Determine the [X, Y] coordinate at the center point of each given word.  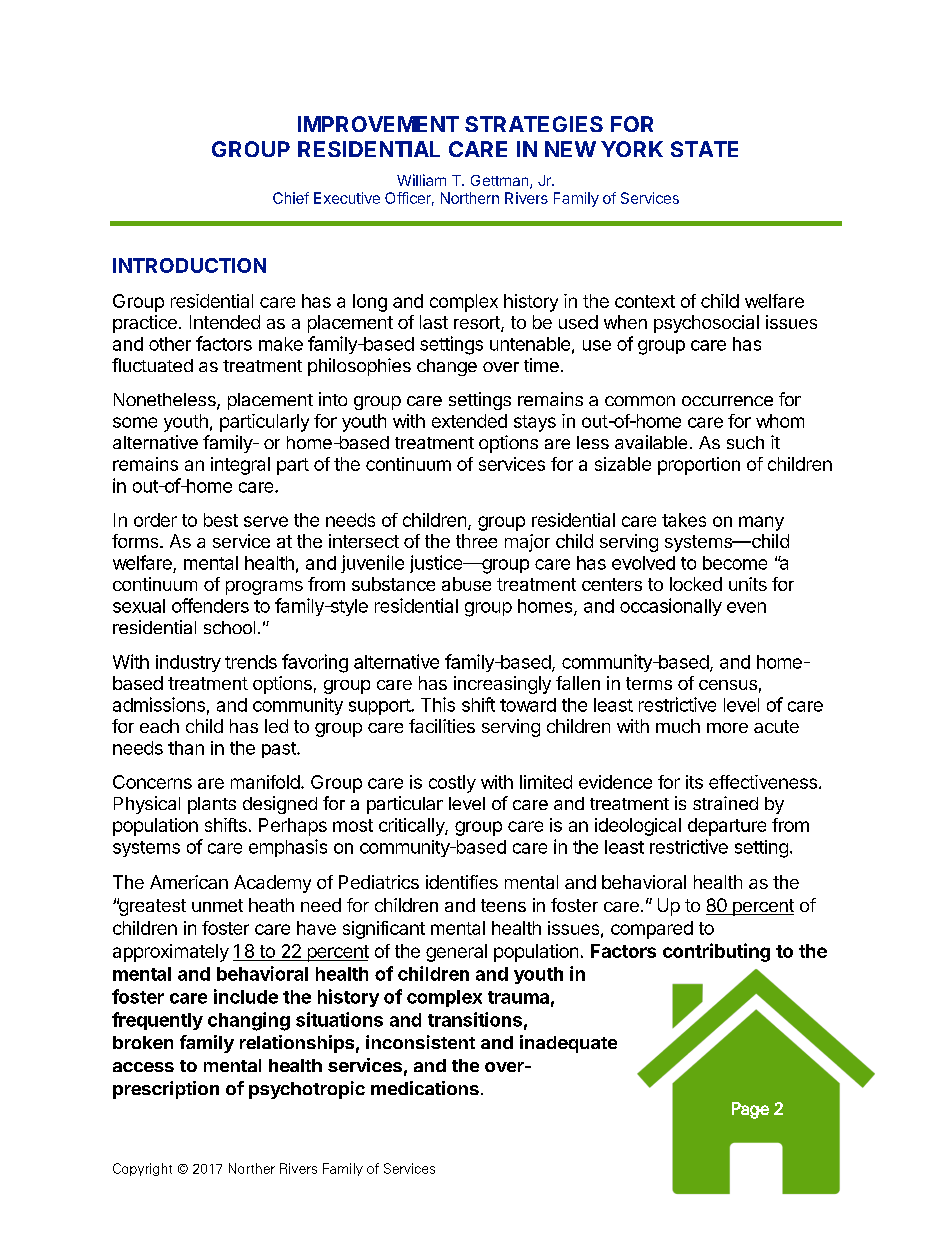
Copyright [142, 1169]
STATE [704, 149]
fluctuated [152, 365]
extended [469, 421]
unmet [217, 905]
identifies [462, 882]
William [421, 180]
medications [425, 1088]
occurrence [727, 401]
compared [652, 930]
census [728, 685]
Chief [291, 198]
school [229, 627]
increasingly [502, 685]
